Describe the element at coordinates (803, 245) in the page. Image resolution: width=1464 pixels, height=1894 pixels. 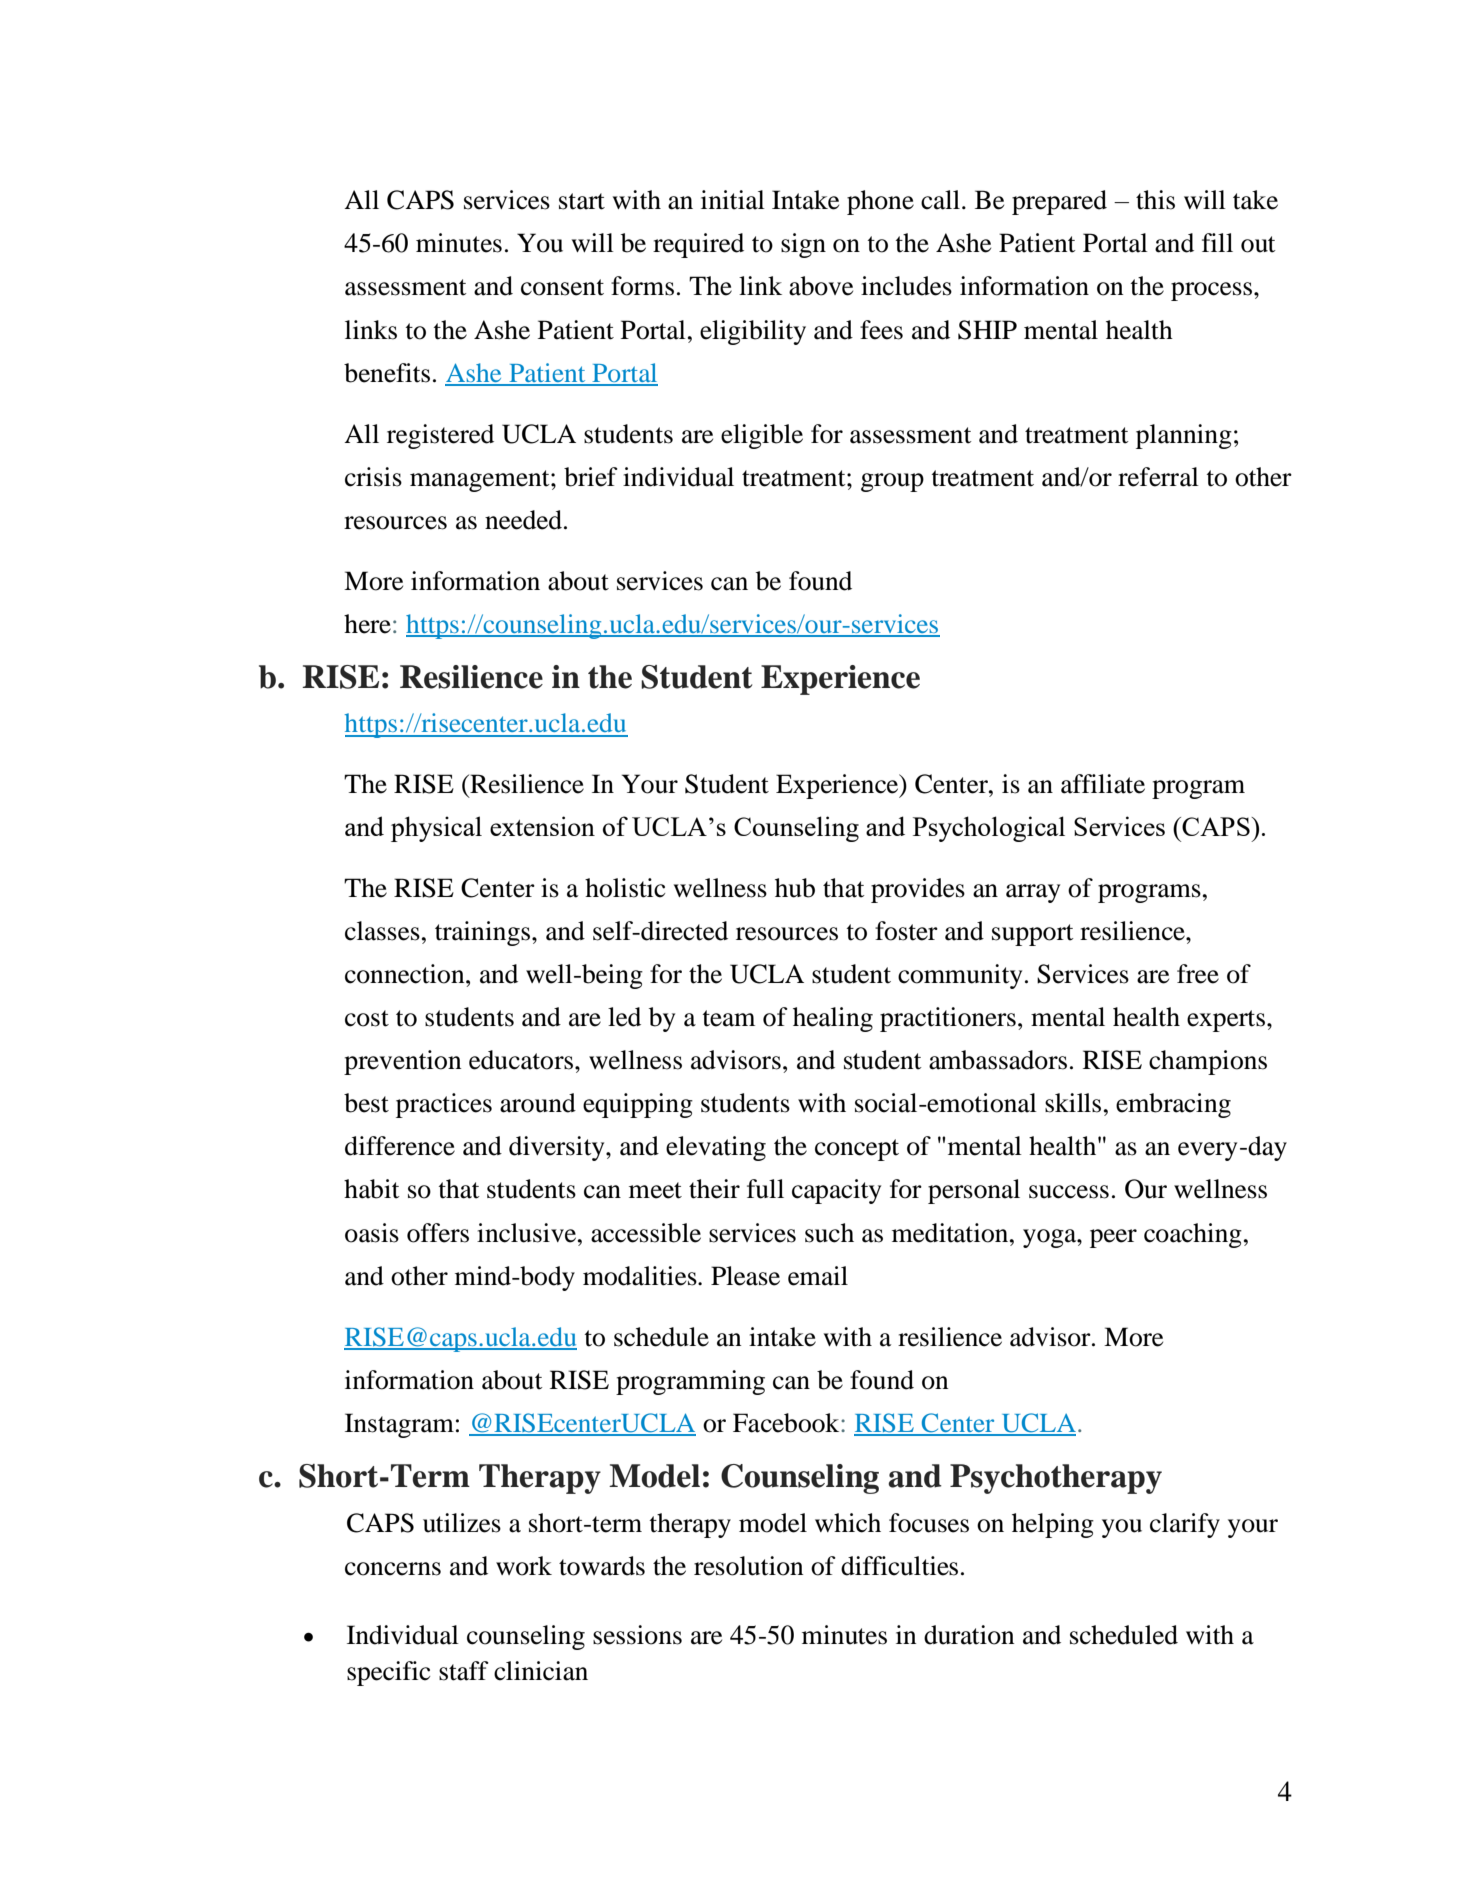
I see `sign` at that location.
